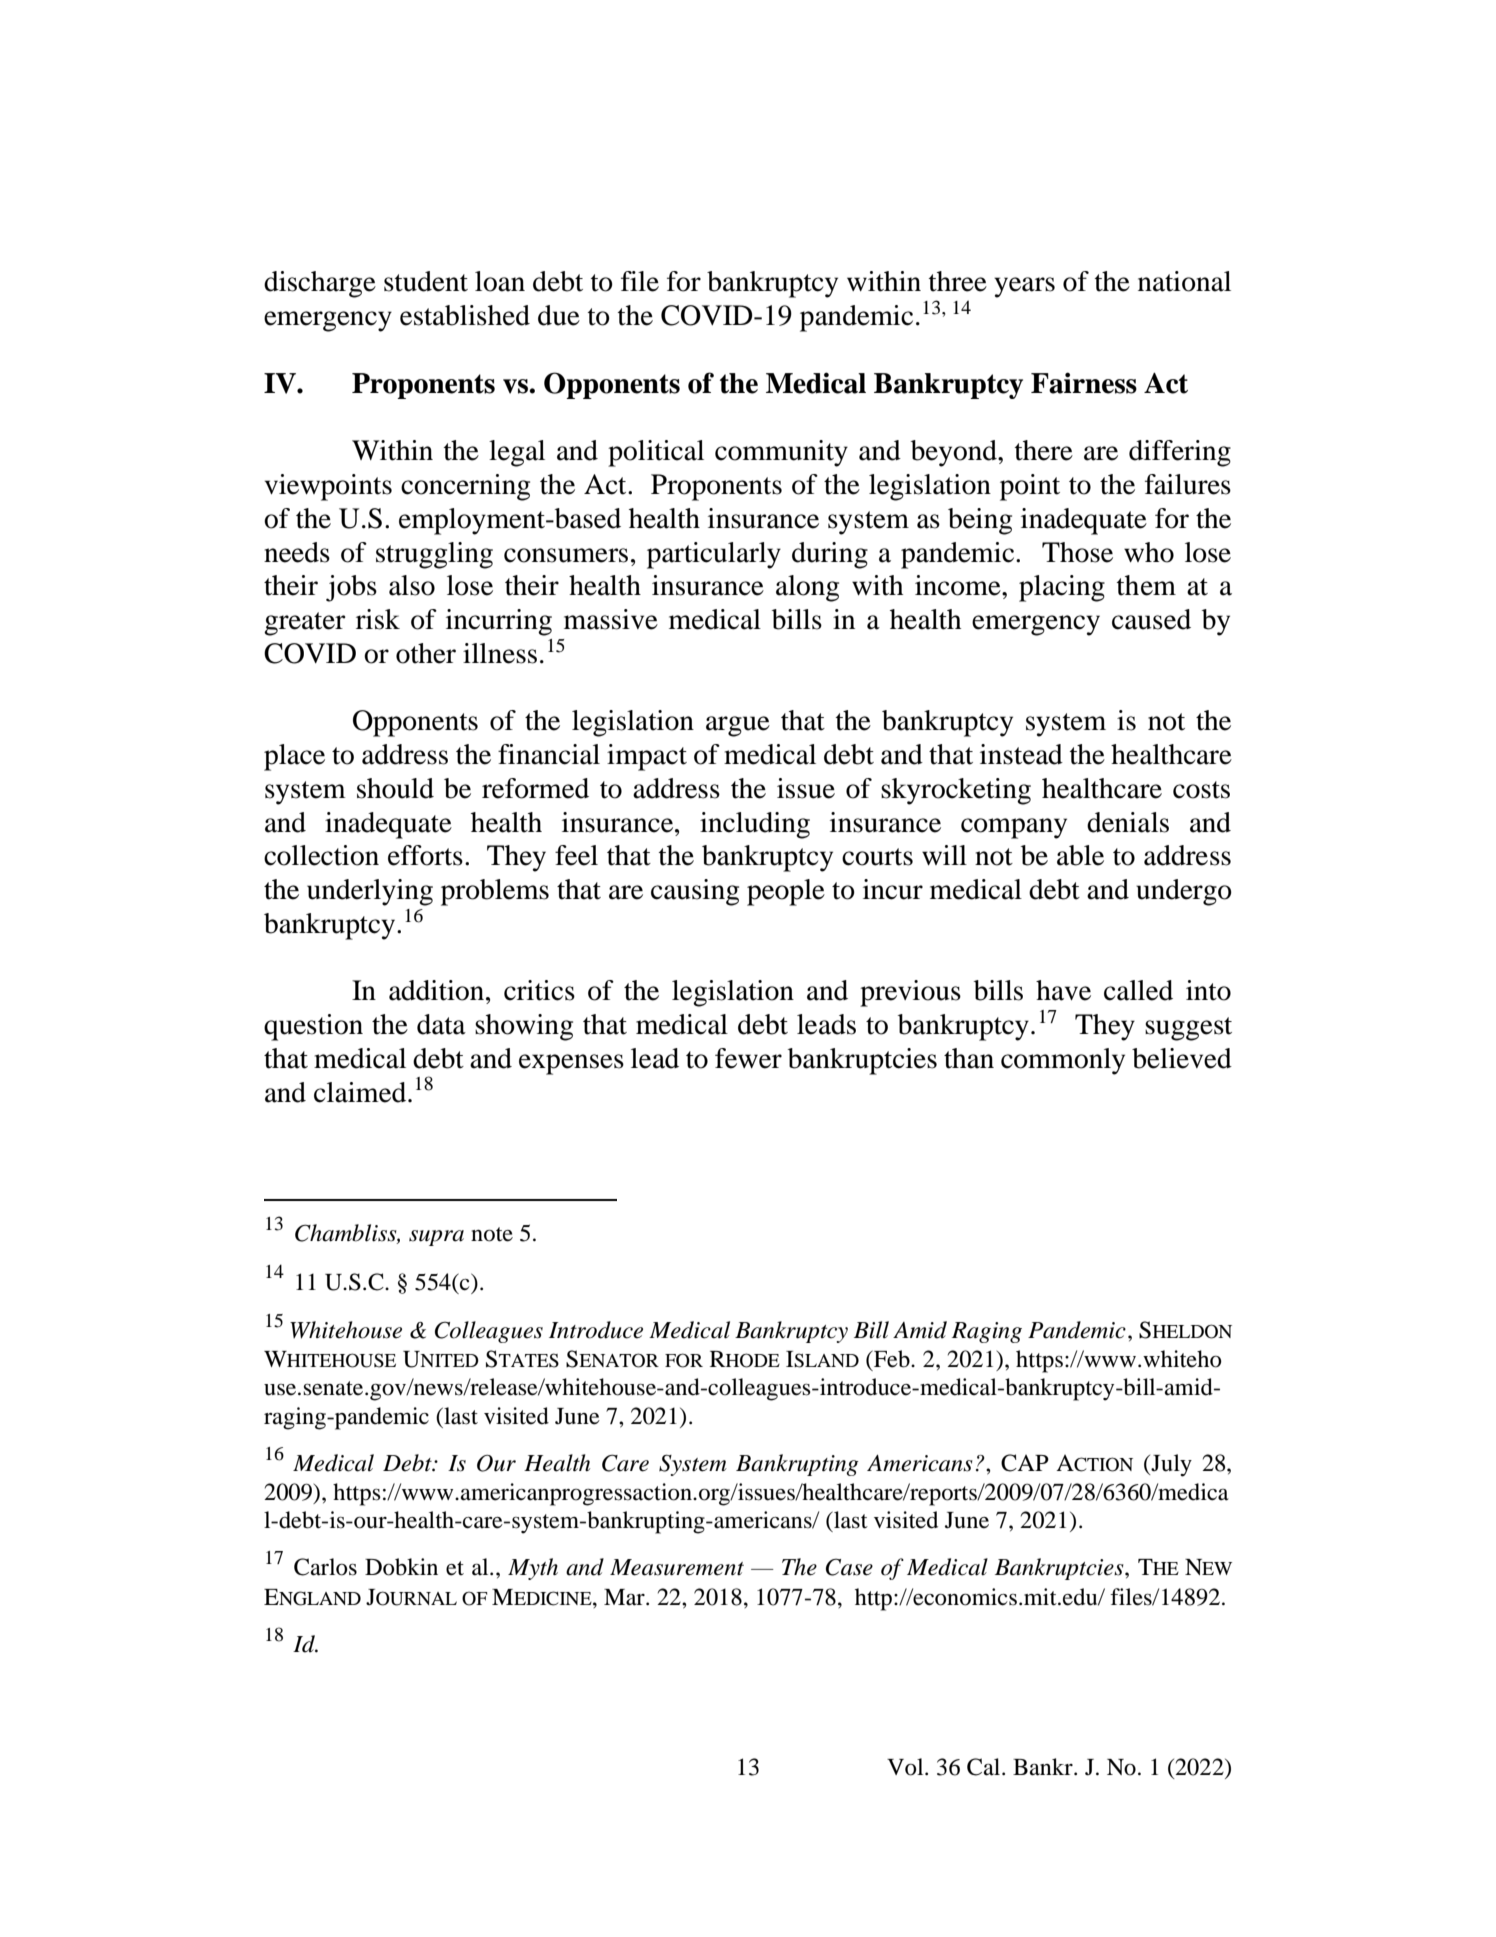 The height and width of the screenshot is (1937, 1496). I want to click on Case, so click(849, 1567).
